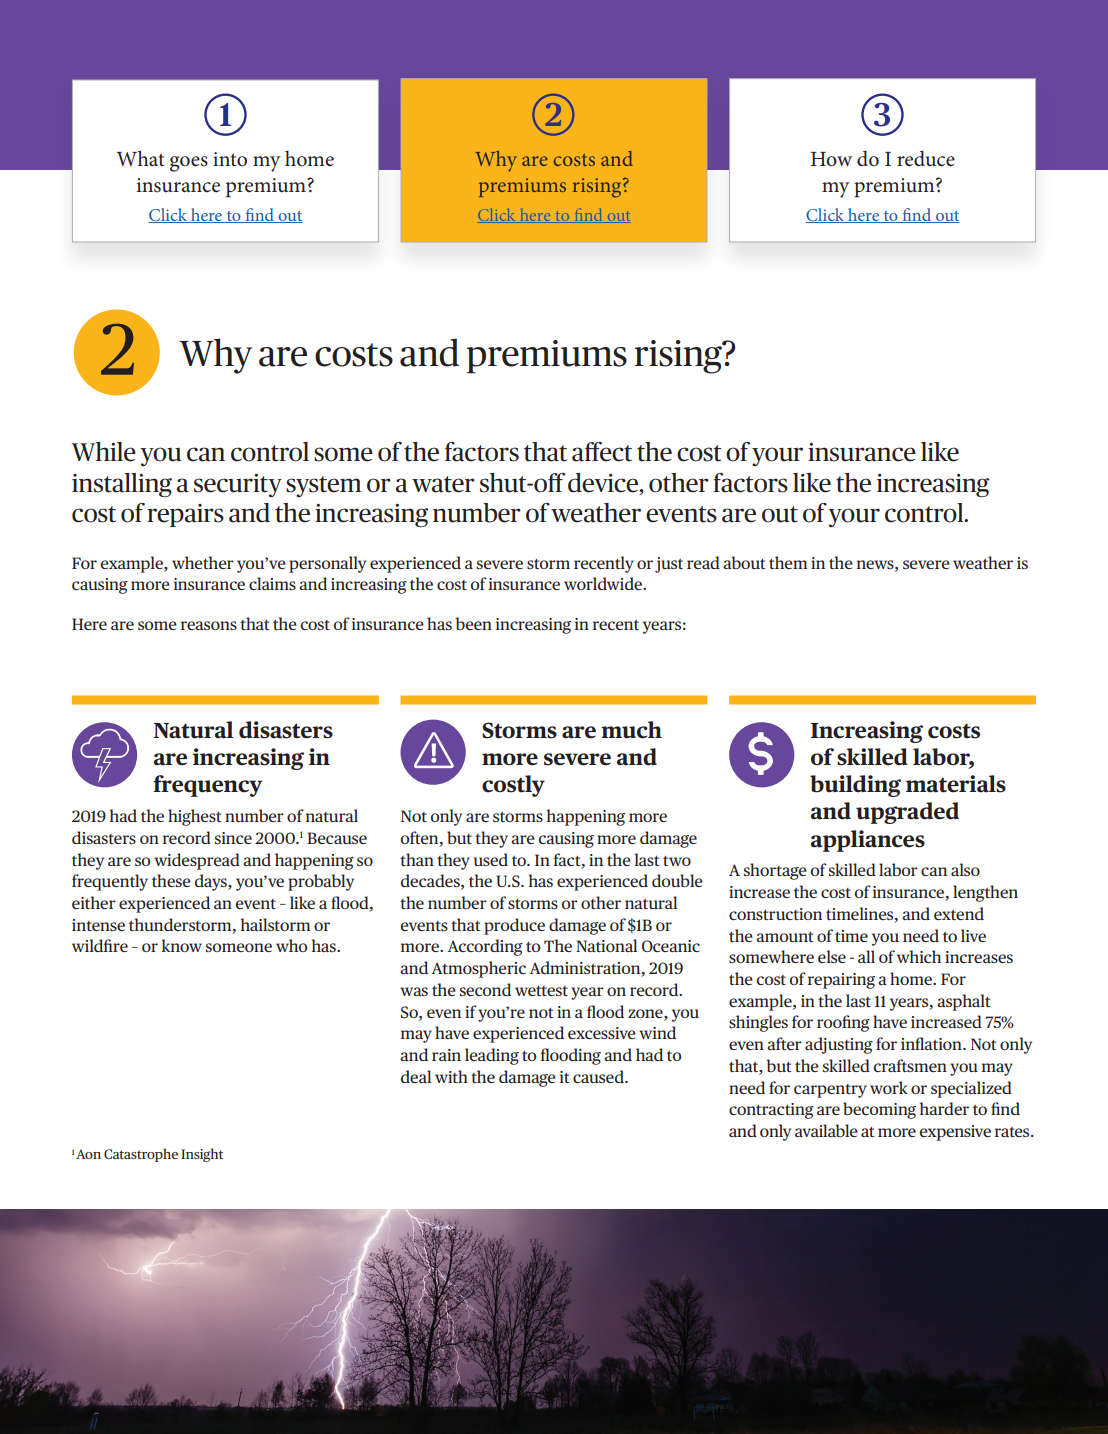  Describe the element at coordinates (831, 159) in the screenshot. I see `How` at that location.
